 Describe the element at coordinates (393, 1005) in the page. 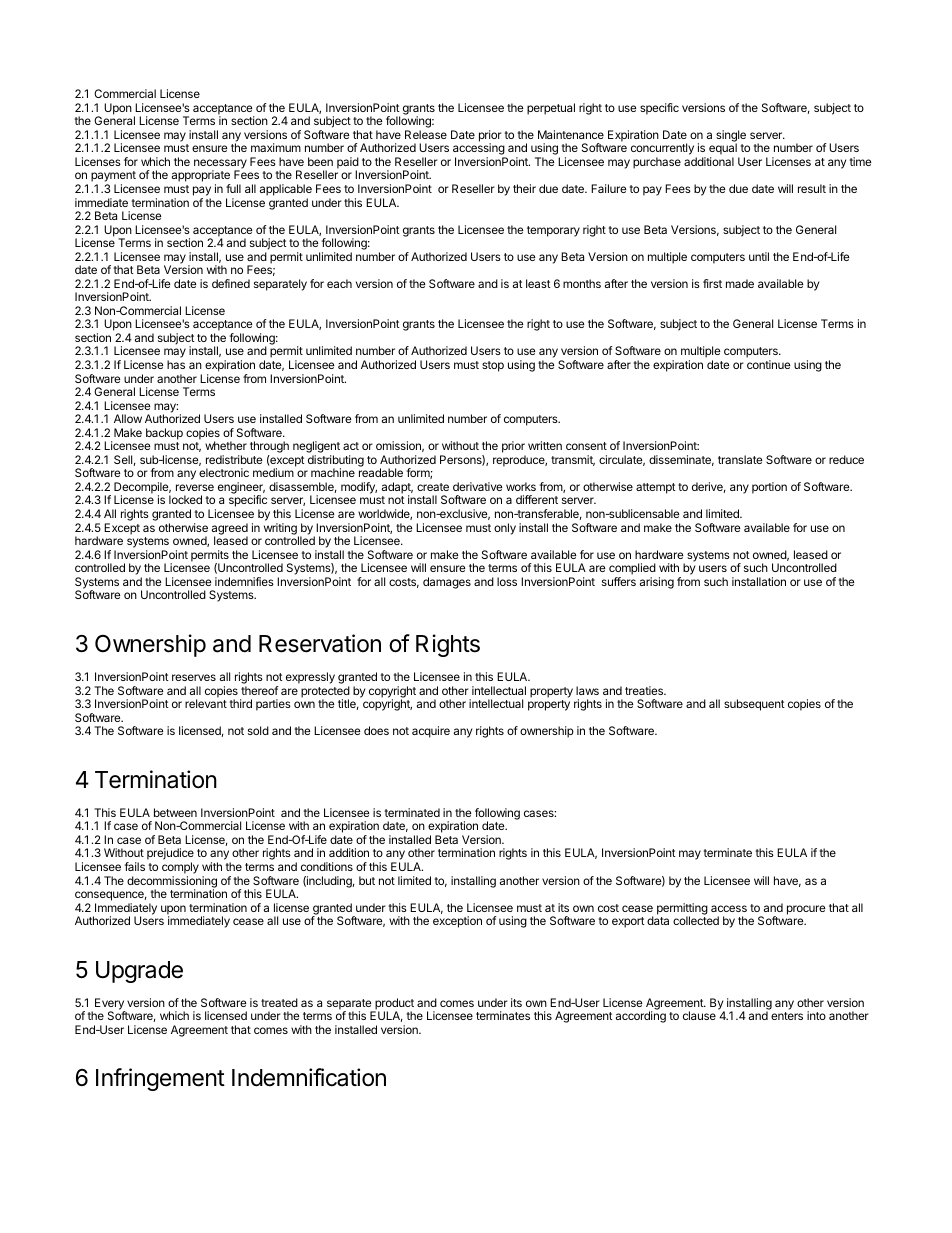

I see `product` at that location.
